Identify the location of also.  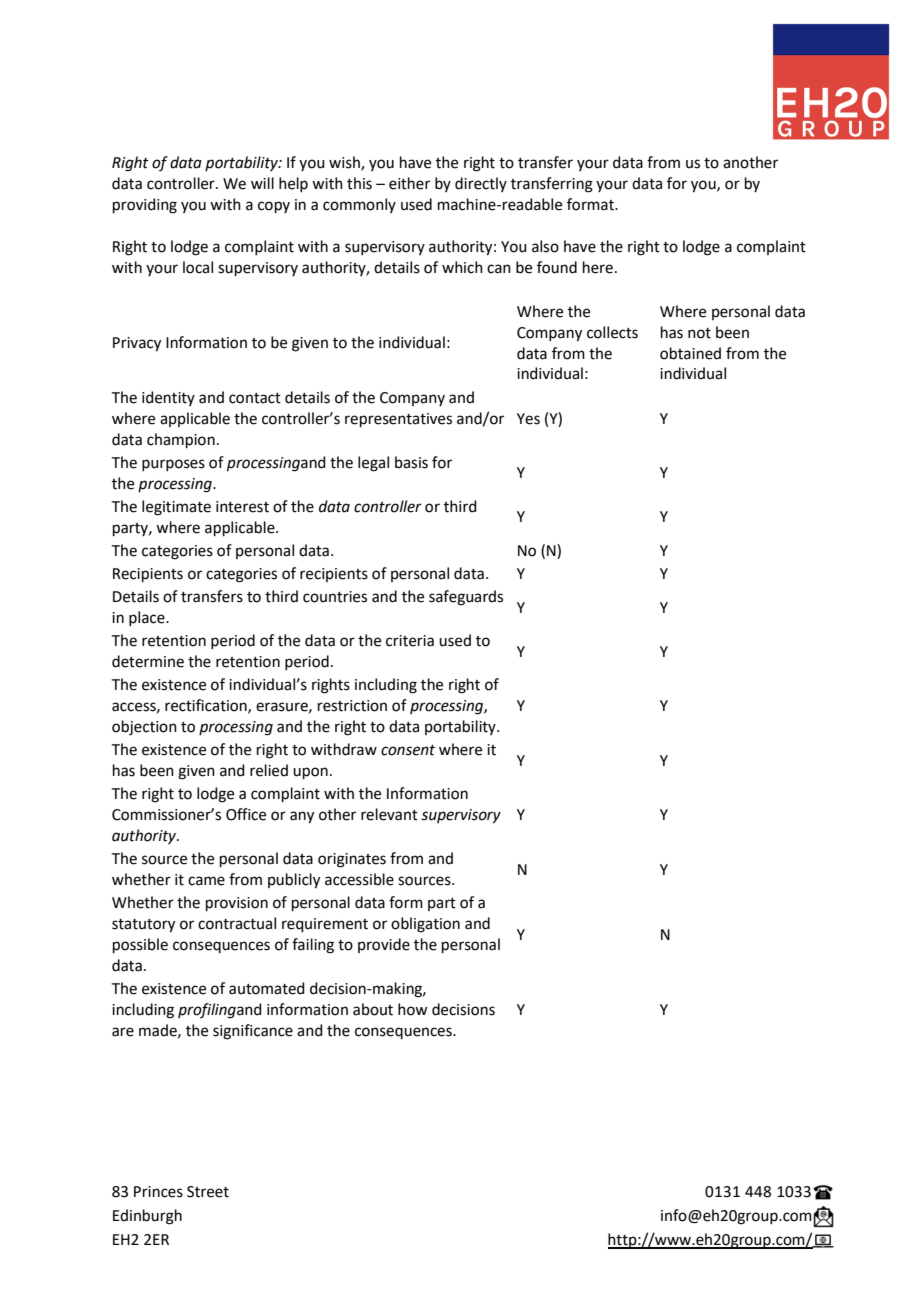
(545, 246).
